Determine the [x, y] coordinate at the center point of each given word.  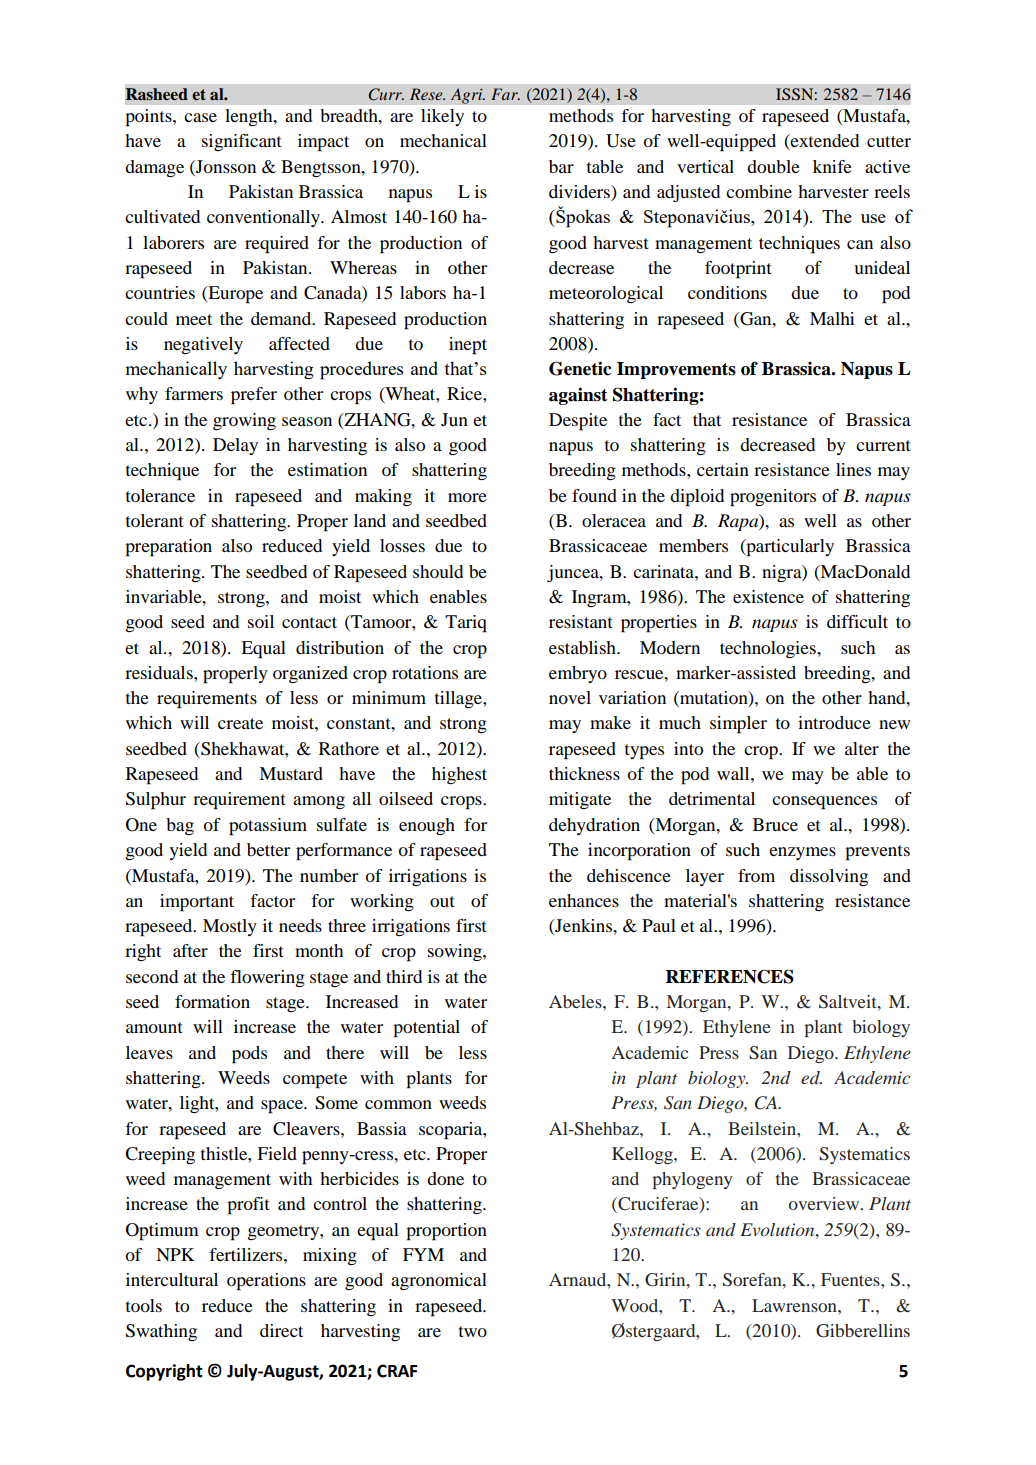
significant [242, 142]
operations [266, 1282]
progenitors [773, 498]
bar [561, 166]
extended [824, 142]
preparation [168, 548]
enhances [584, 900]
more [467, 497]
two [473, 1331]
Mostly [230, 927]
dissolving [829, 877]
